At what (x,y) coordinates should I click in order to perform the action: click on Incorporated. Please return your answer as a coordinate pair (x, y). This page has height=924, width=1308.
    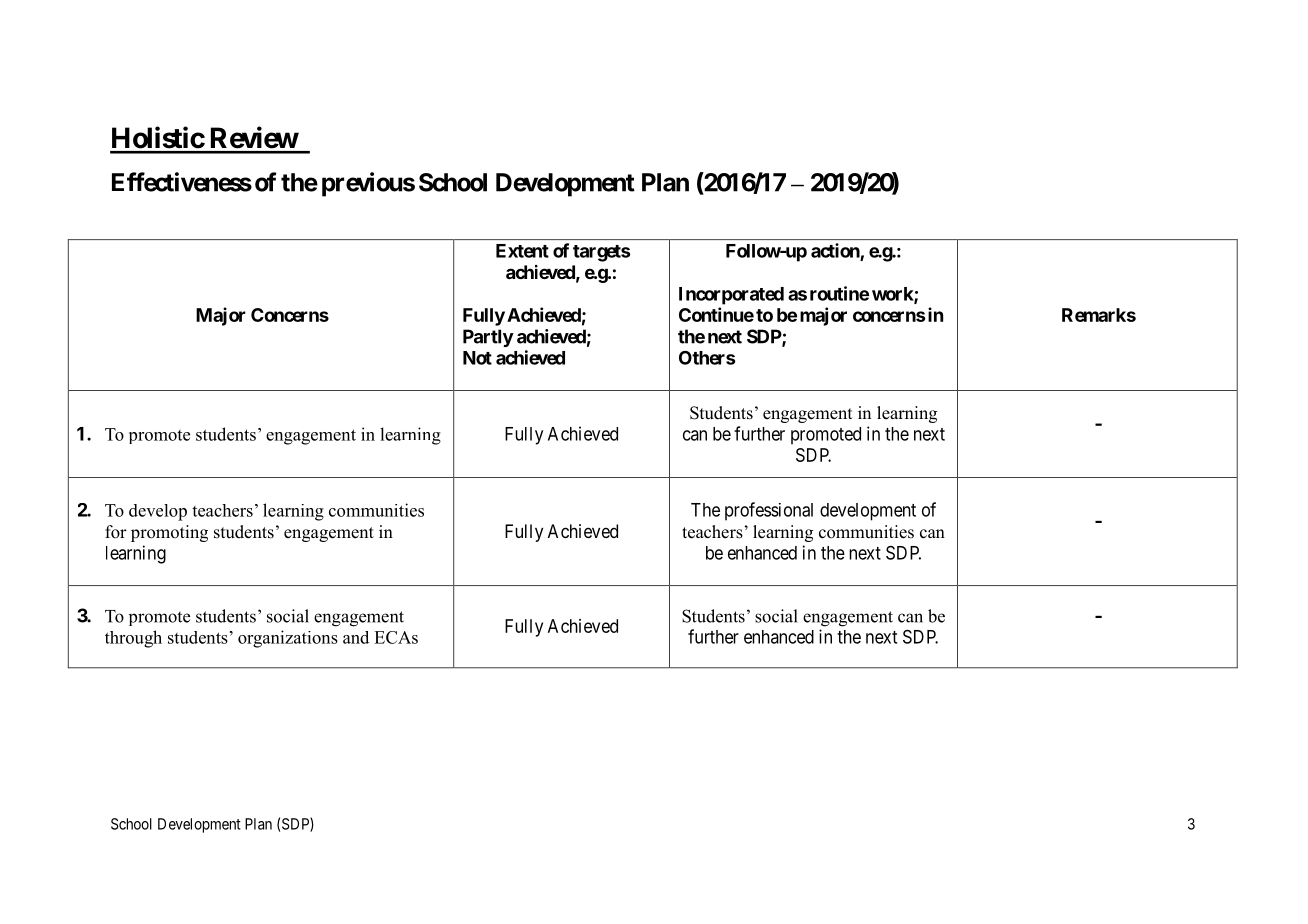
    Looking at the image, I should click on (731, 296).
